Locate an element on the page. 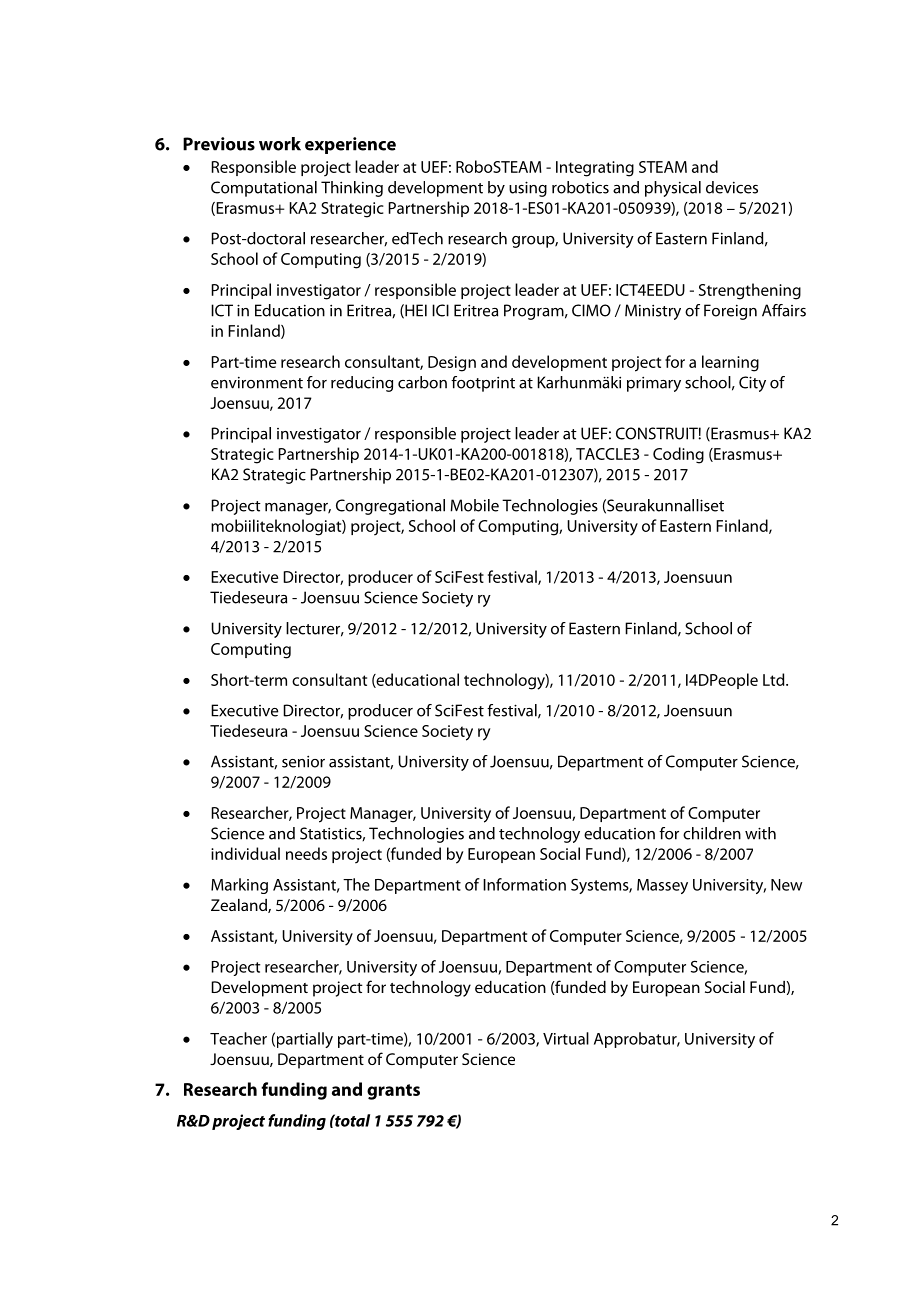 This page has width=924, height=1308. Ltd is located at coordinates (775, 679).
